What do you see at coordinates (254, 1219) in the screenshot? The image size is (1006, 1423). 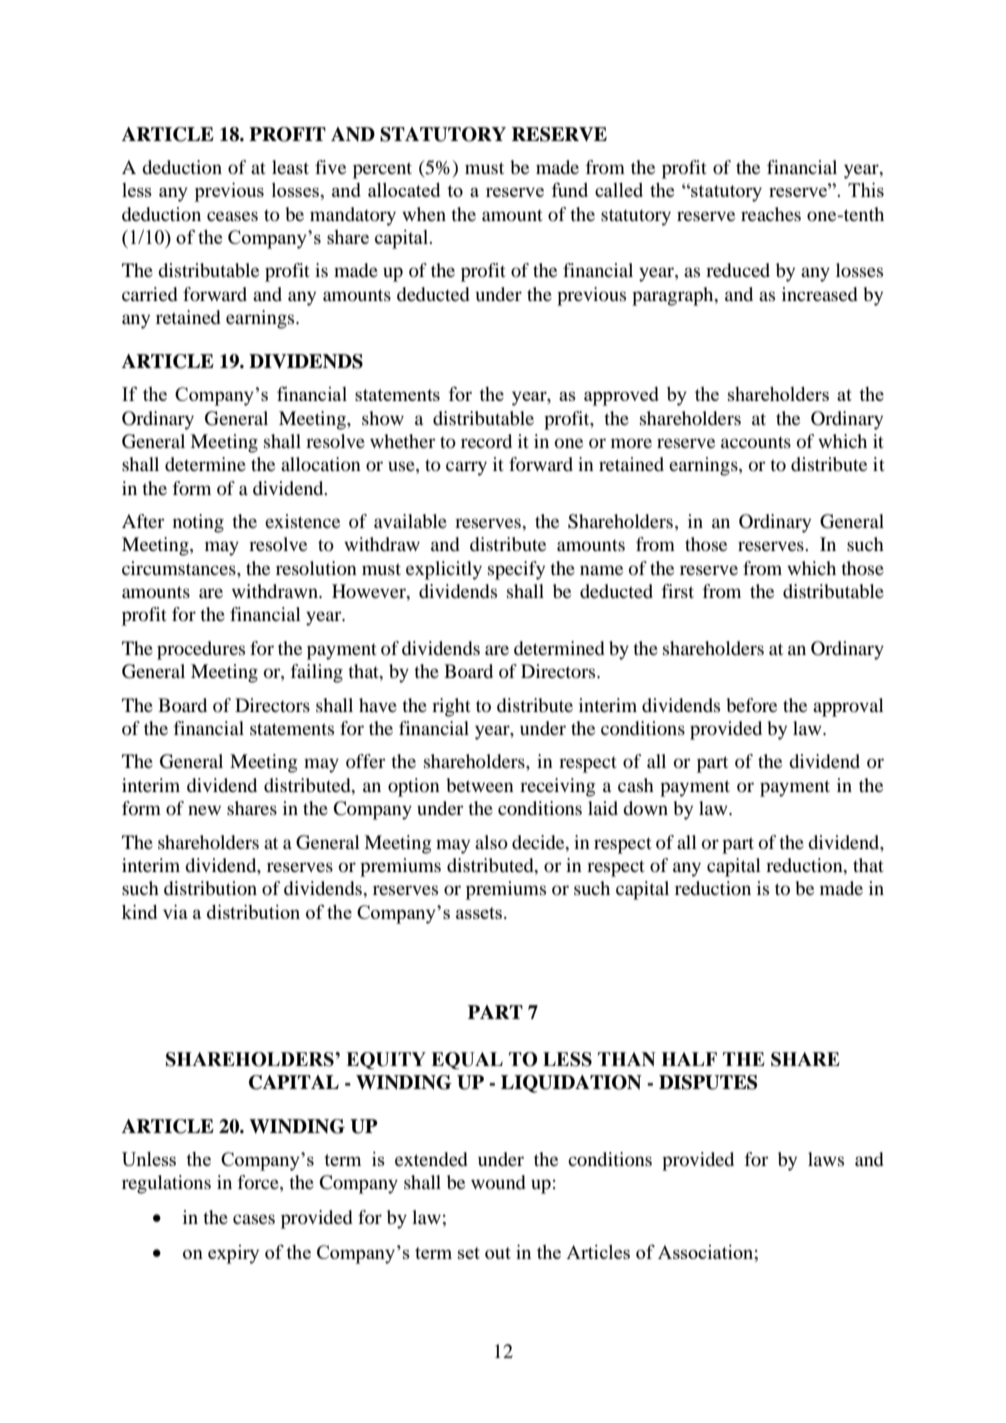 I see `cases` at bounding box center [254, 1219].
